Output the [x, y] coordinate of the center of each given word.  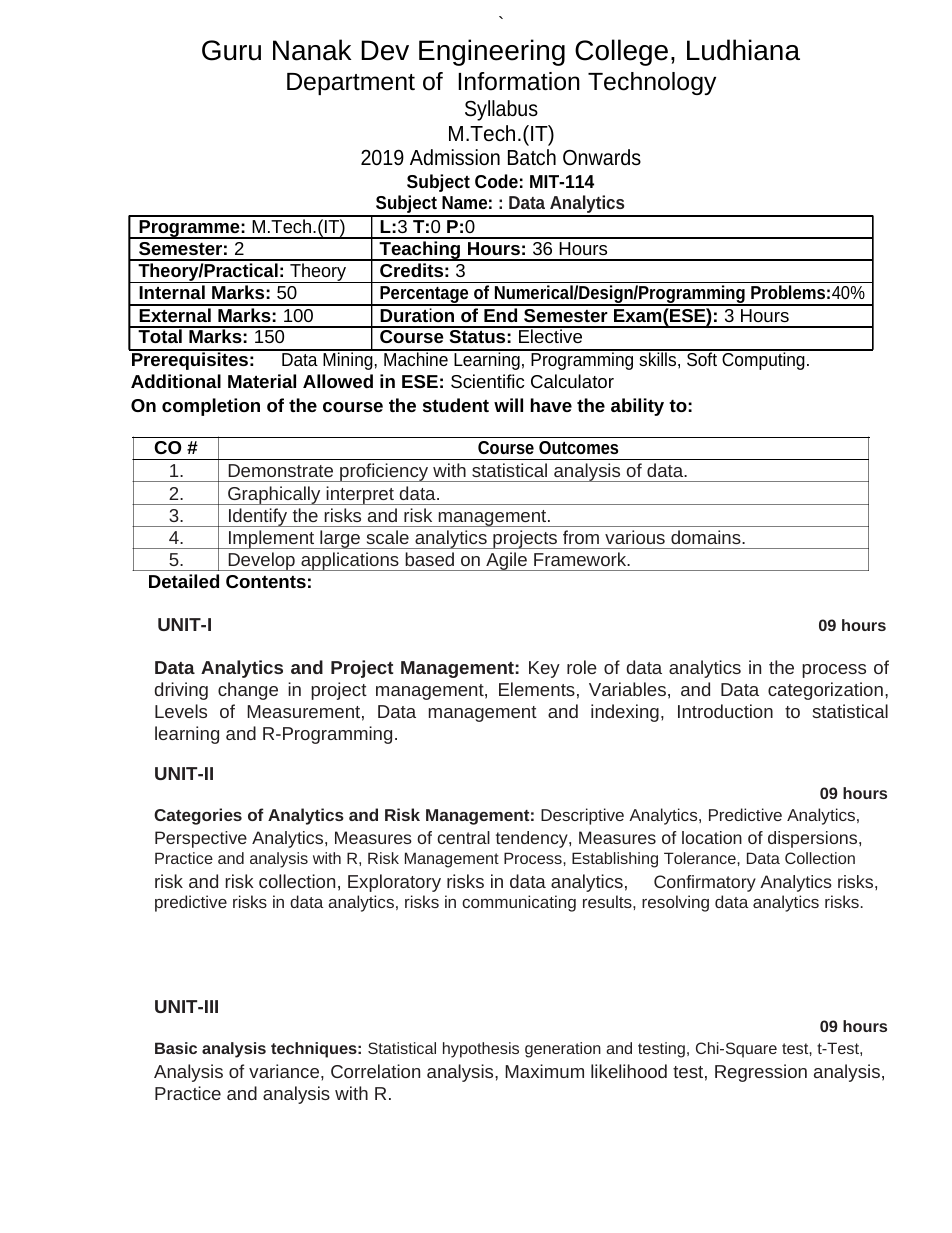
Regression [761, 1073]
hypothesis [481, 1050]
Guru [231, 50]
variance [285, 1071]
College [621, 52]
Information [519, 81]
